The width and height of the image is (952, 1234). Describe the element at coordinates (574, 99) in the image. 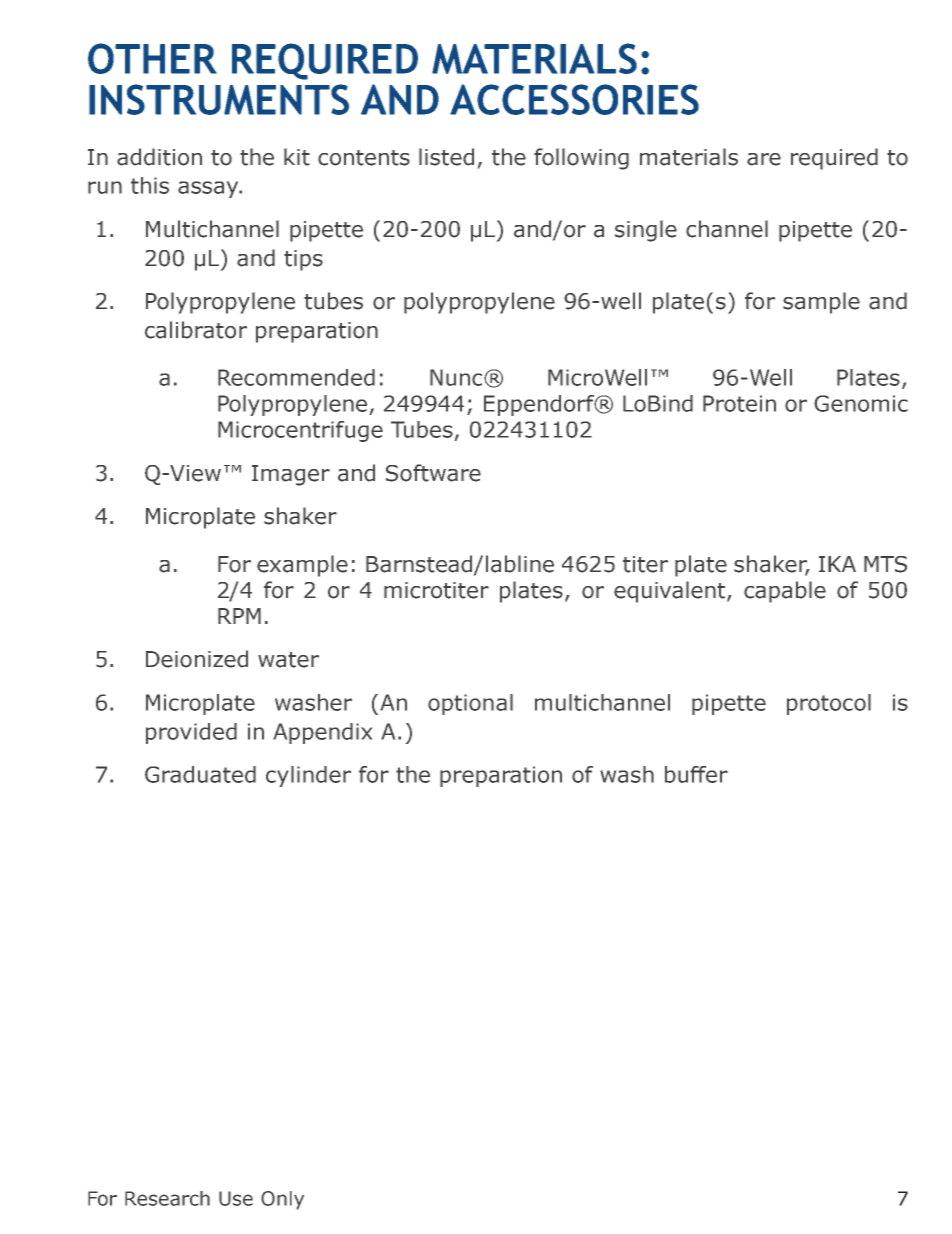

I see `ACCESSORIES` at that location.
